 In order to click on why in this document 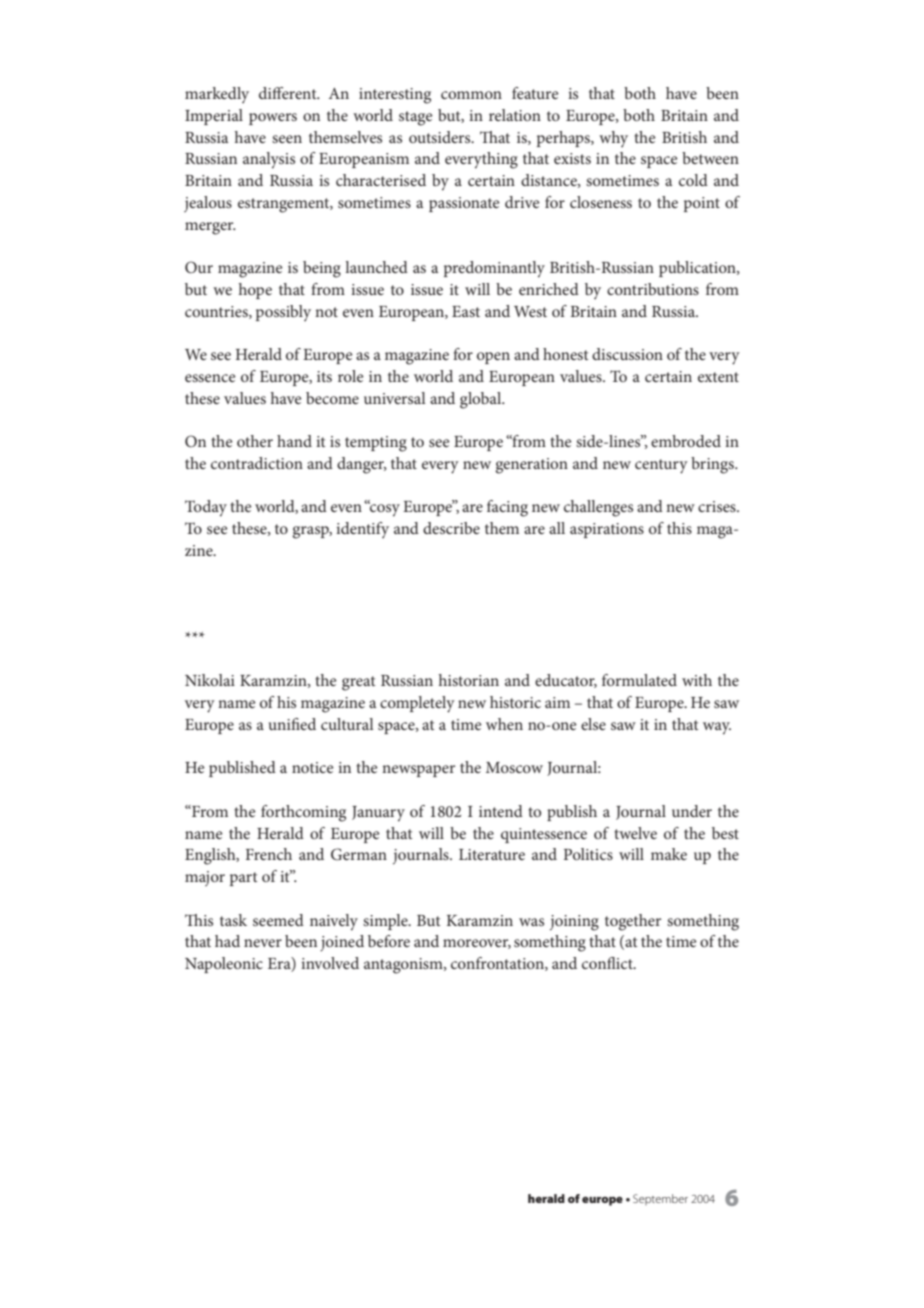, I will do `click(613, 139)`.
